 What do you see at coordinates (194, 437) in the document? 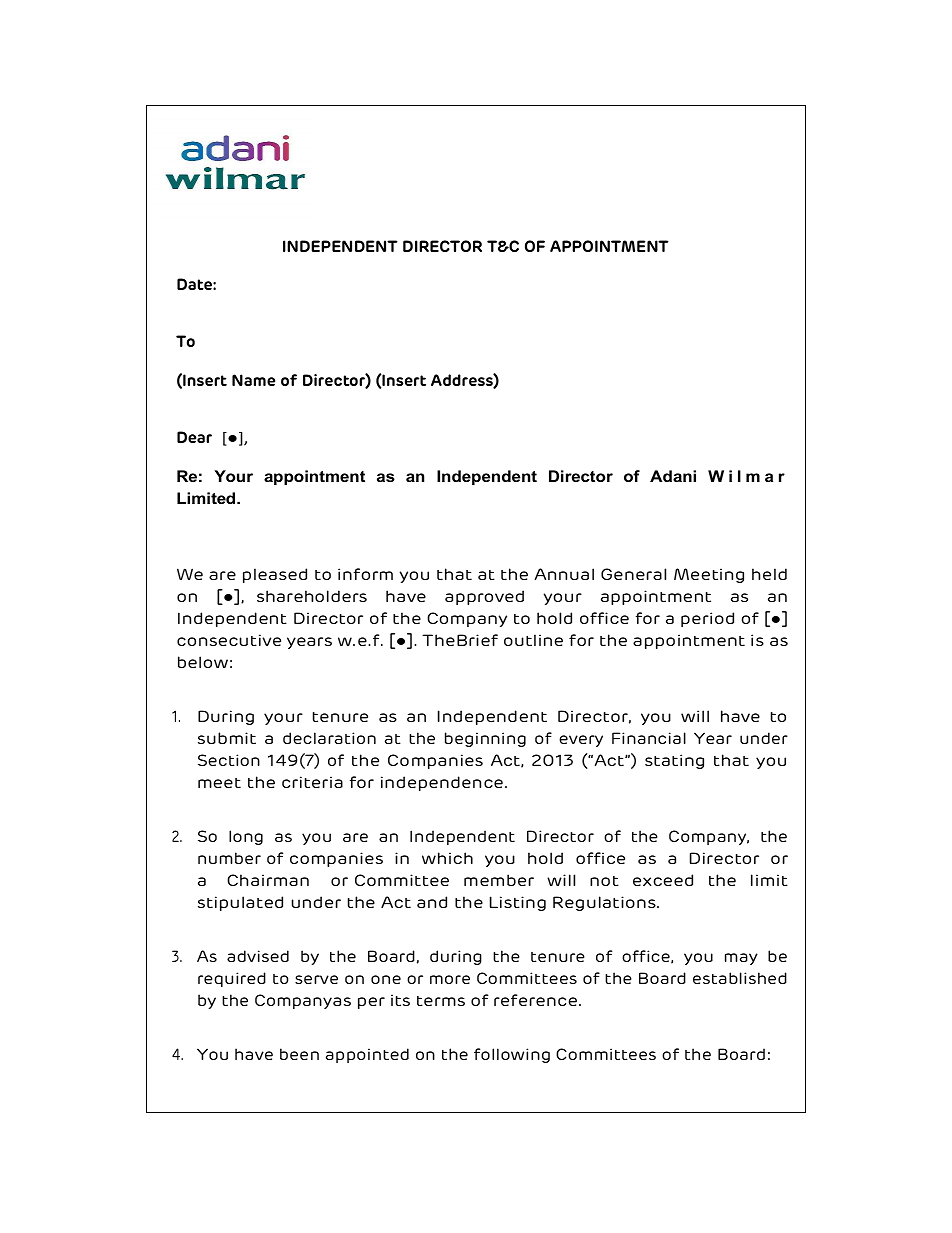
I see `Dear` at bounding box center [194, 437].
